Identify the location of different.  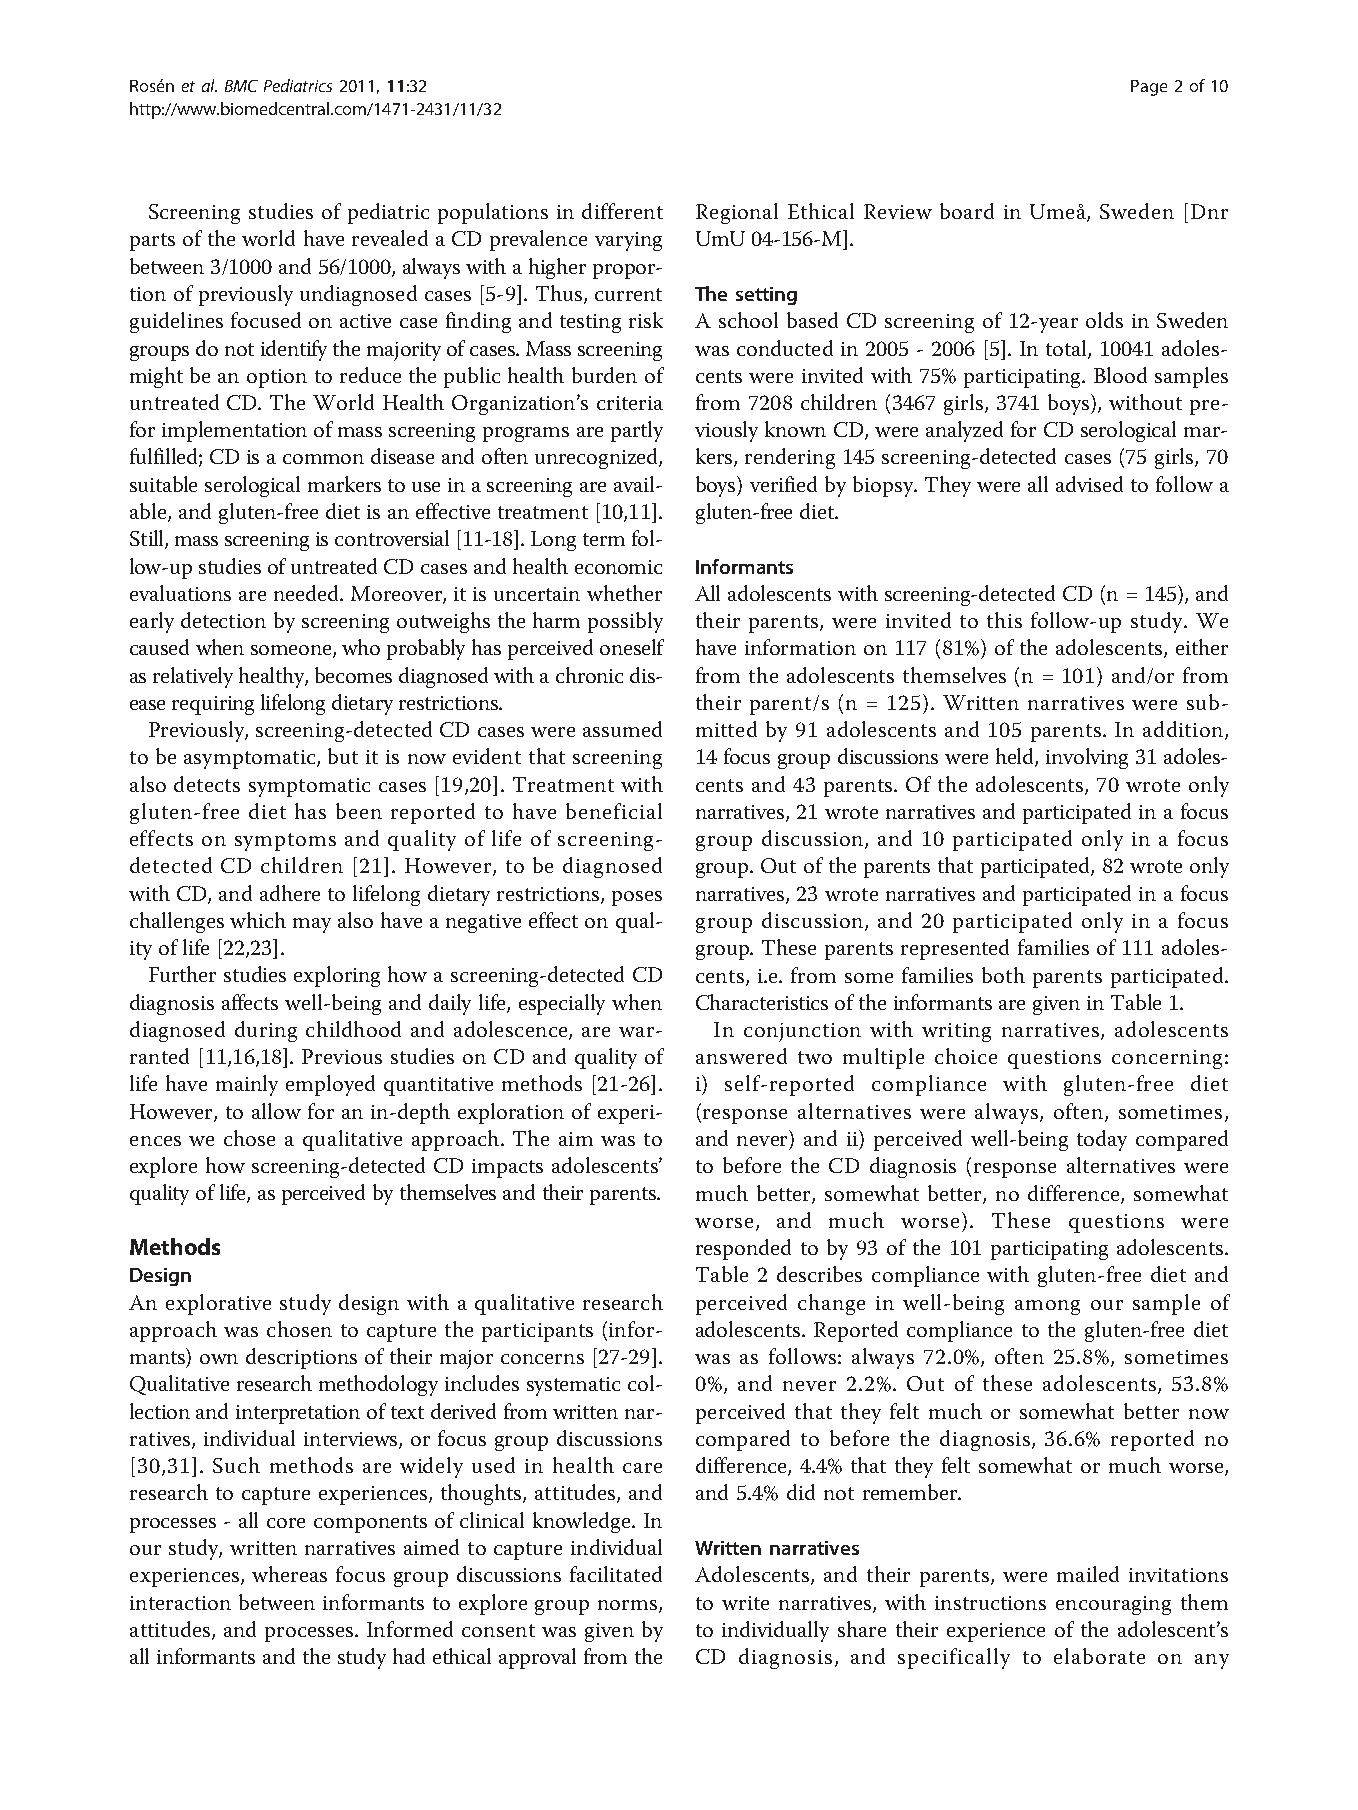
(622, 211).
